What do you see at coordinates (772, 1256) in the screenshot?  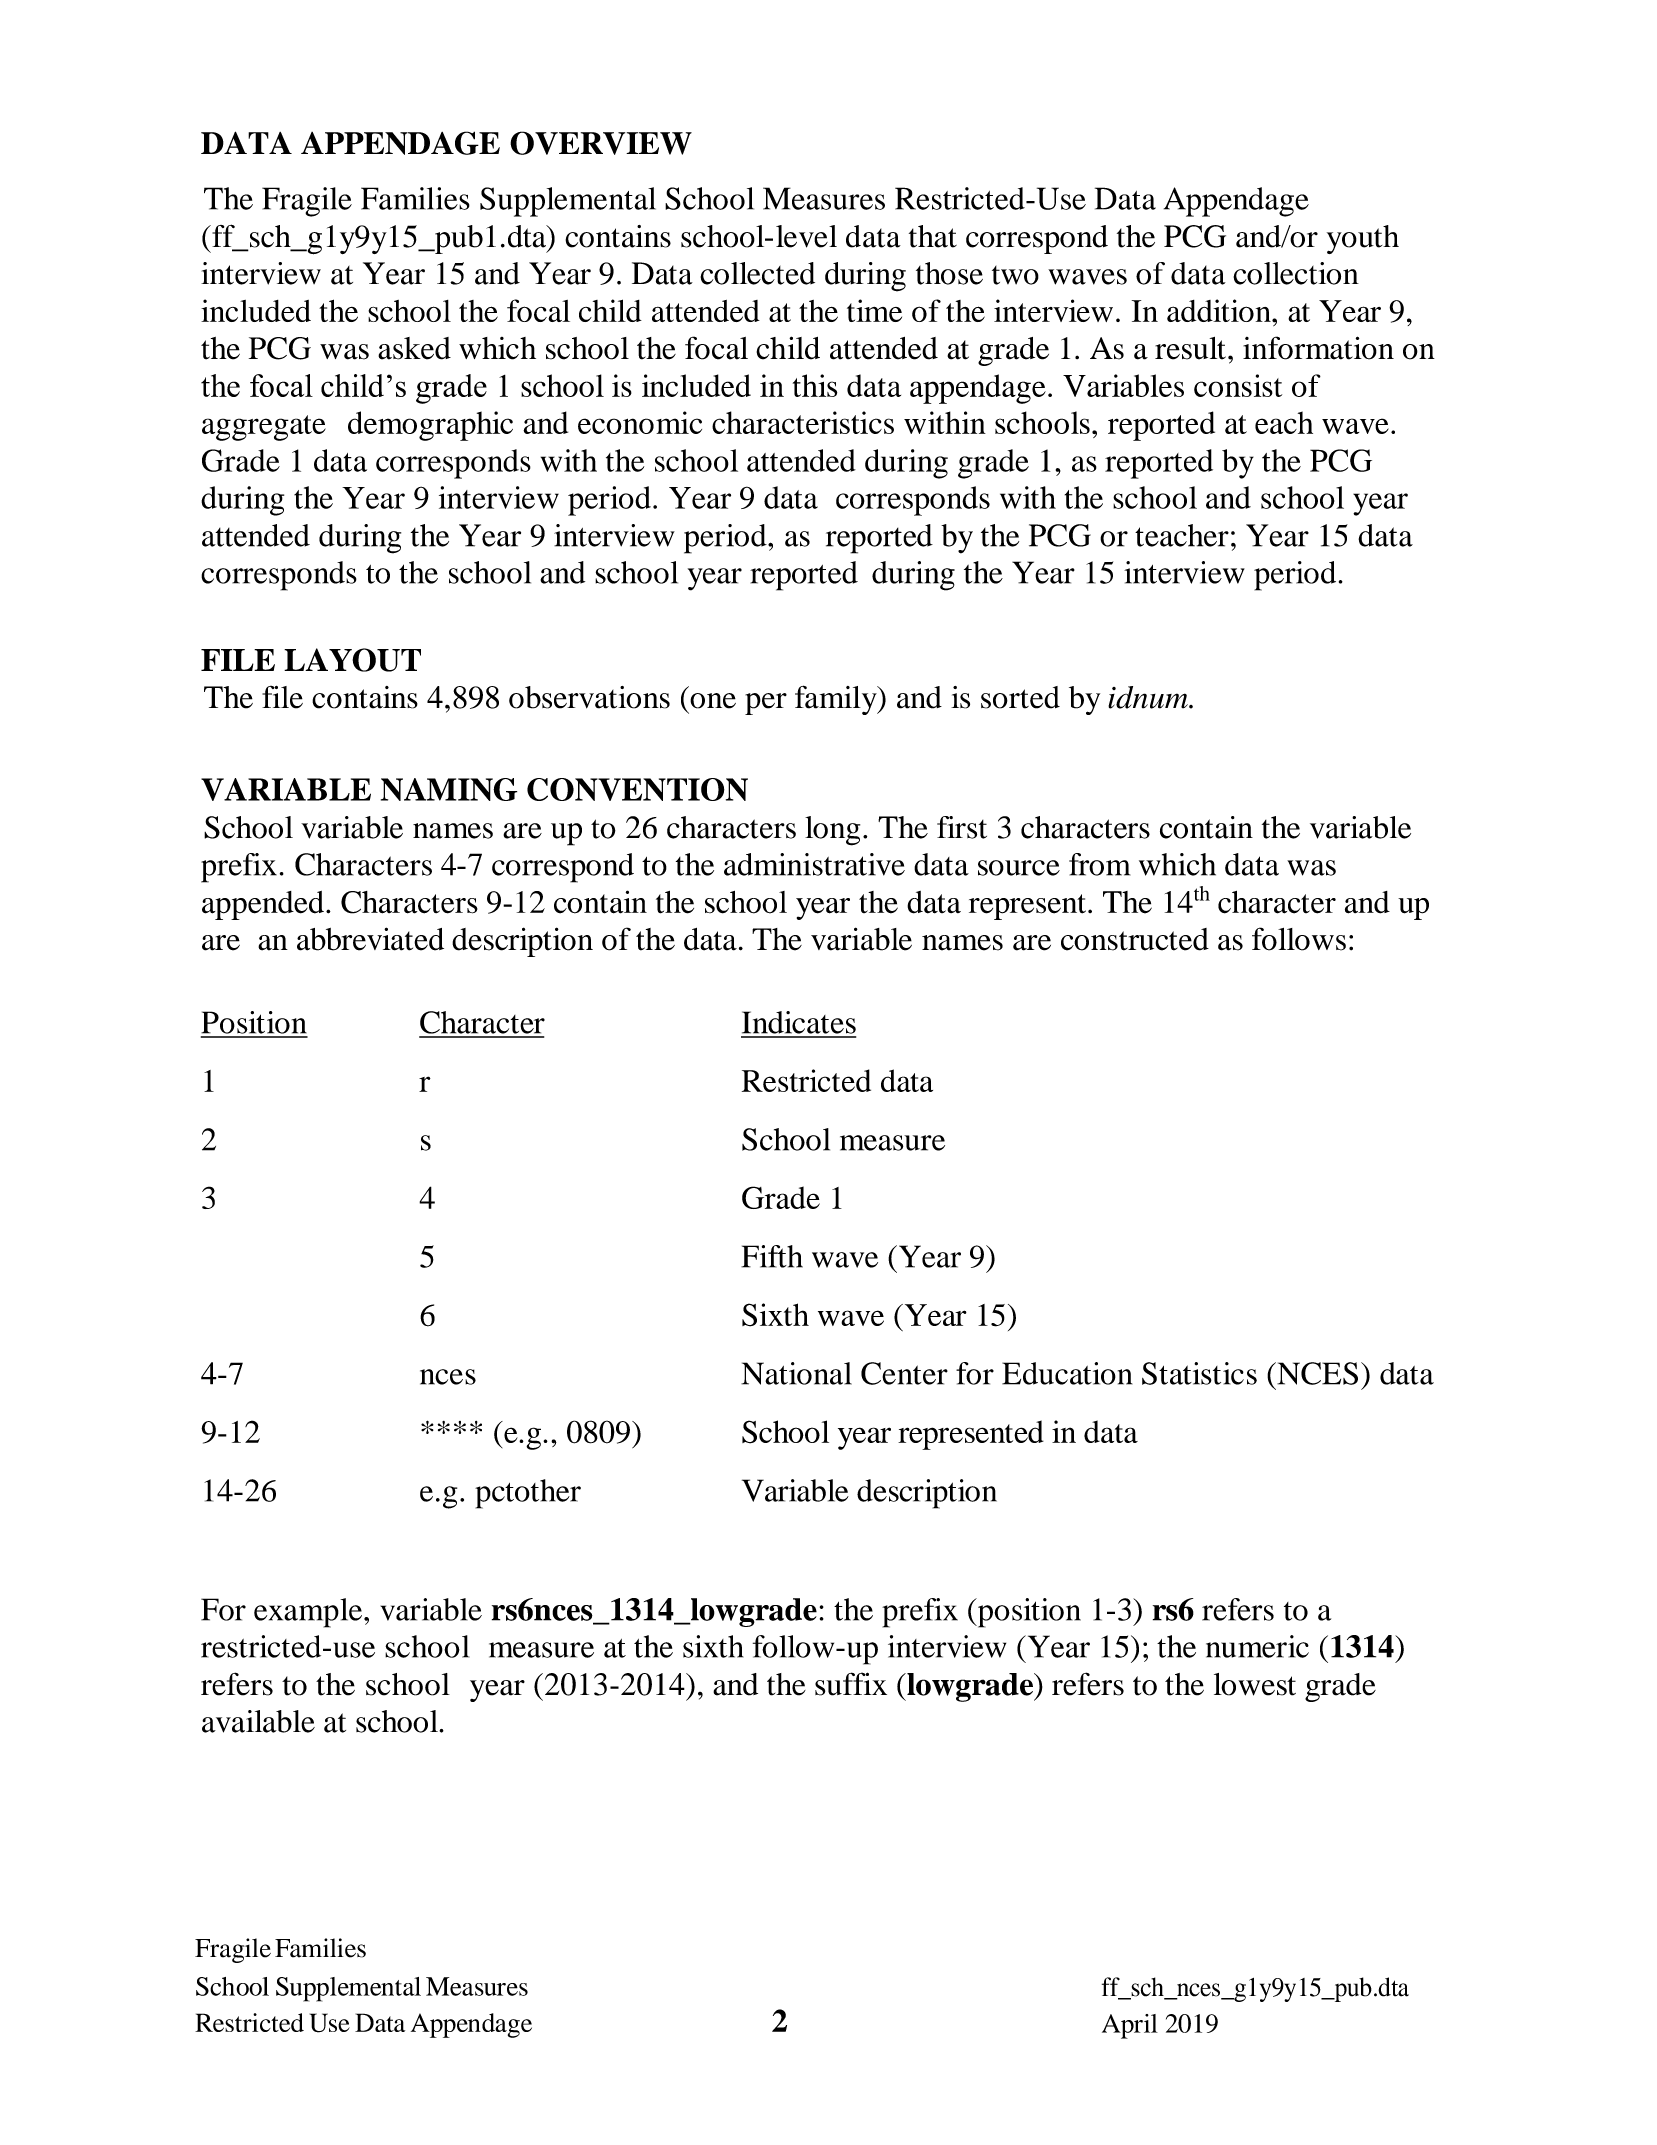 I see `Fifth` at bounding box center [772, 1256].
